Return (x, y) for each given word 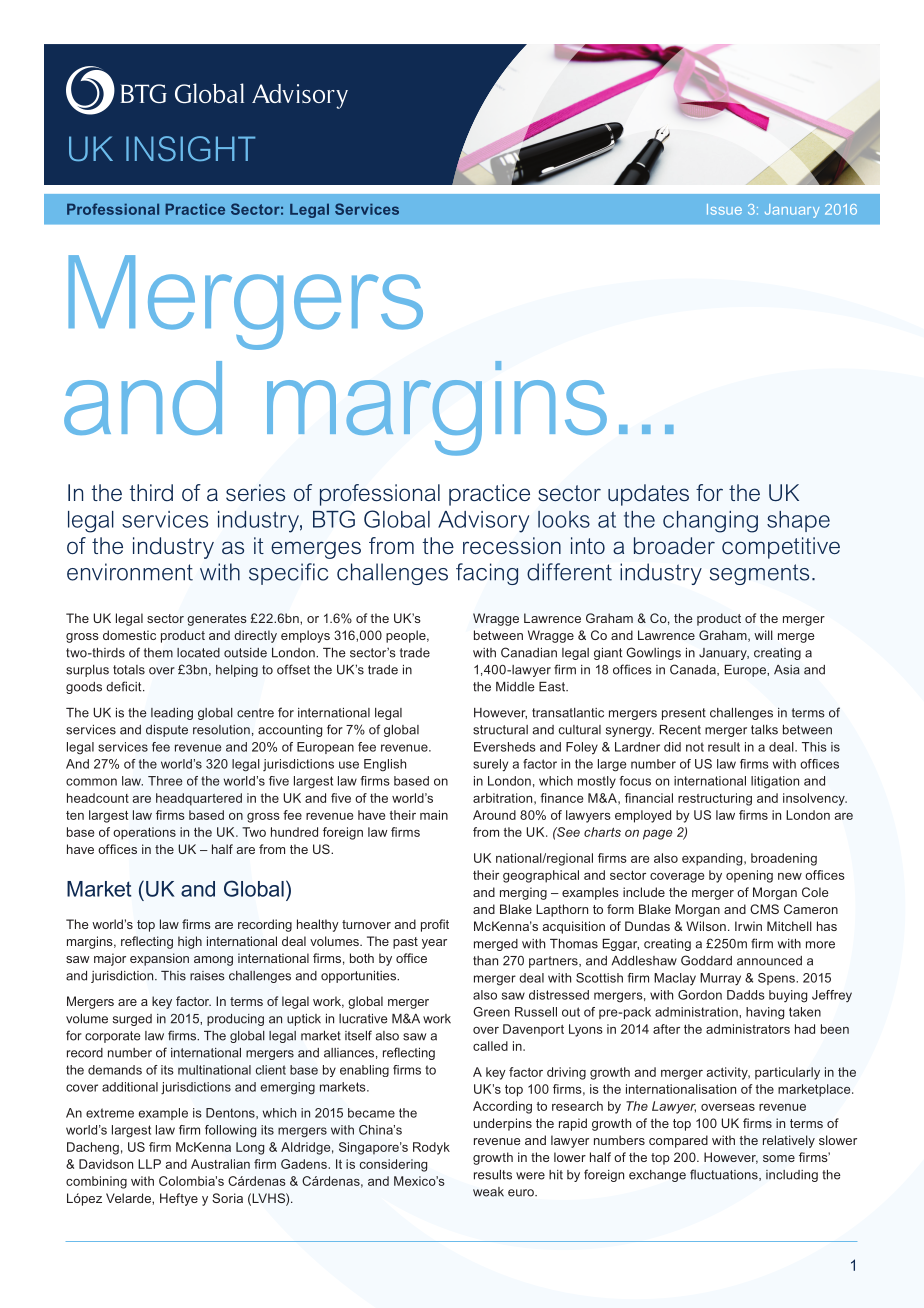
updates (648, 495)
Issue (724, 209)
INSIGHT (191, 148)
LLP (149, 1164)
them (158, 653)
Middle (515, 687)
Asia (787, 670)
